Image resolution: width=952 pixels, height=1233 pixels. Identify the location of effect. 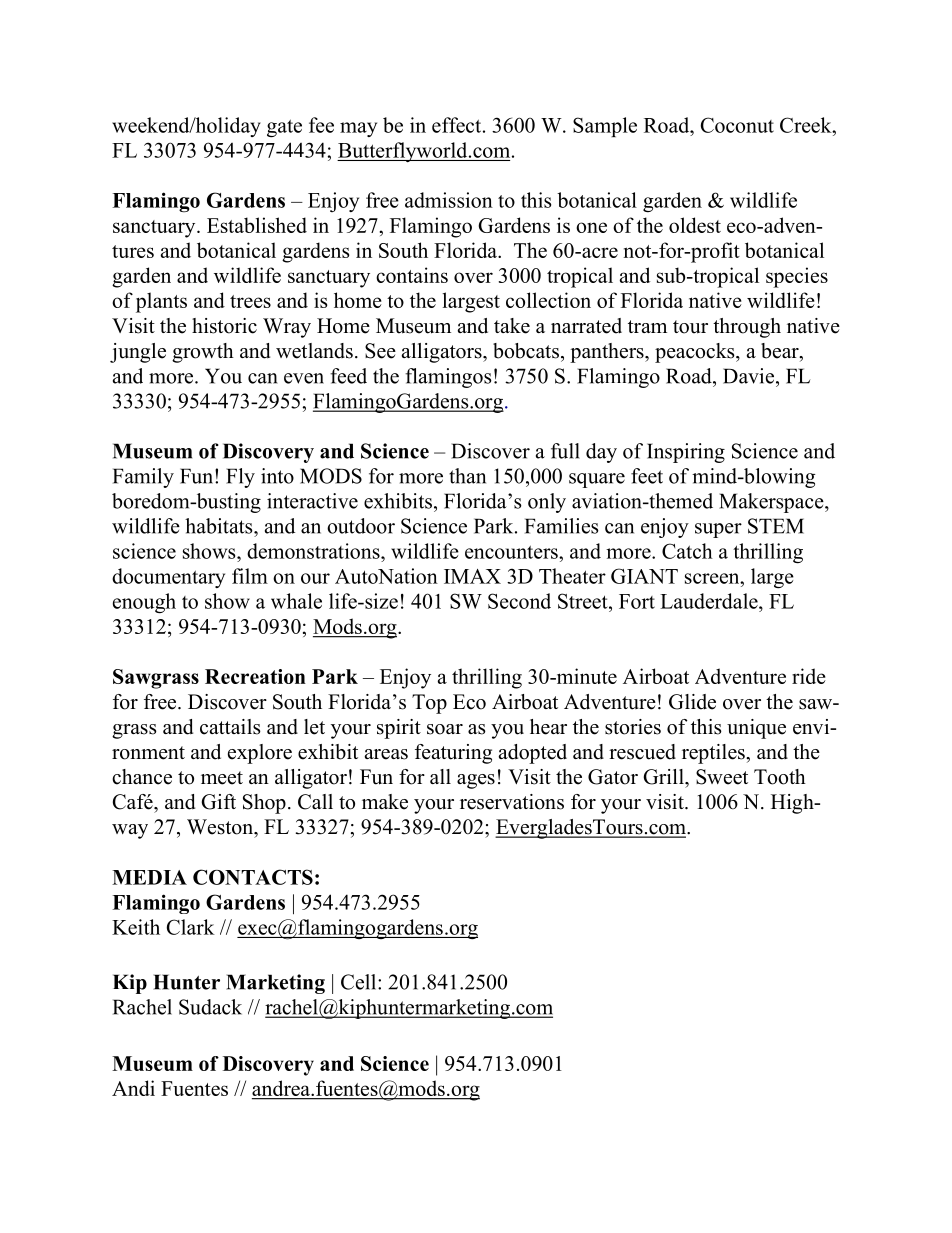
(458, 125).
